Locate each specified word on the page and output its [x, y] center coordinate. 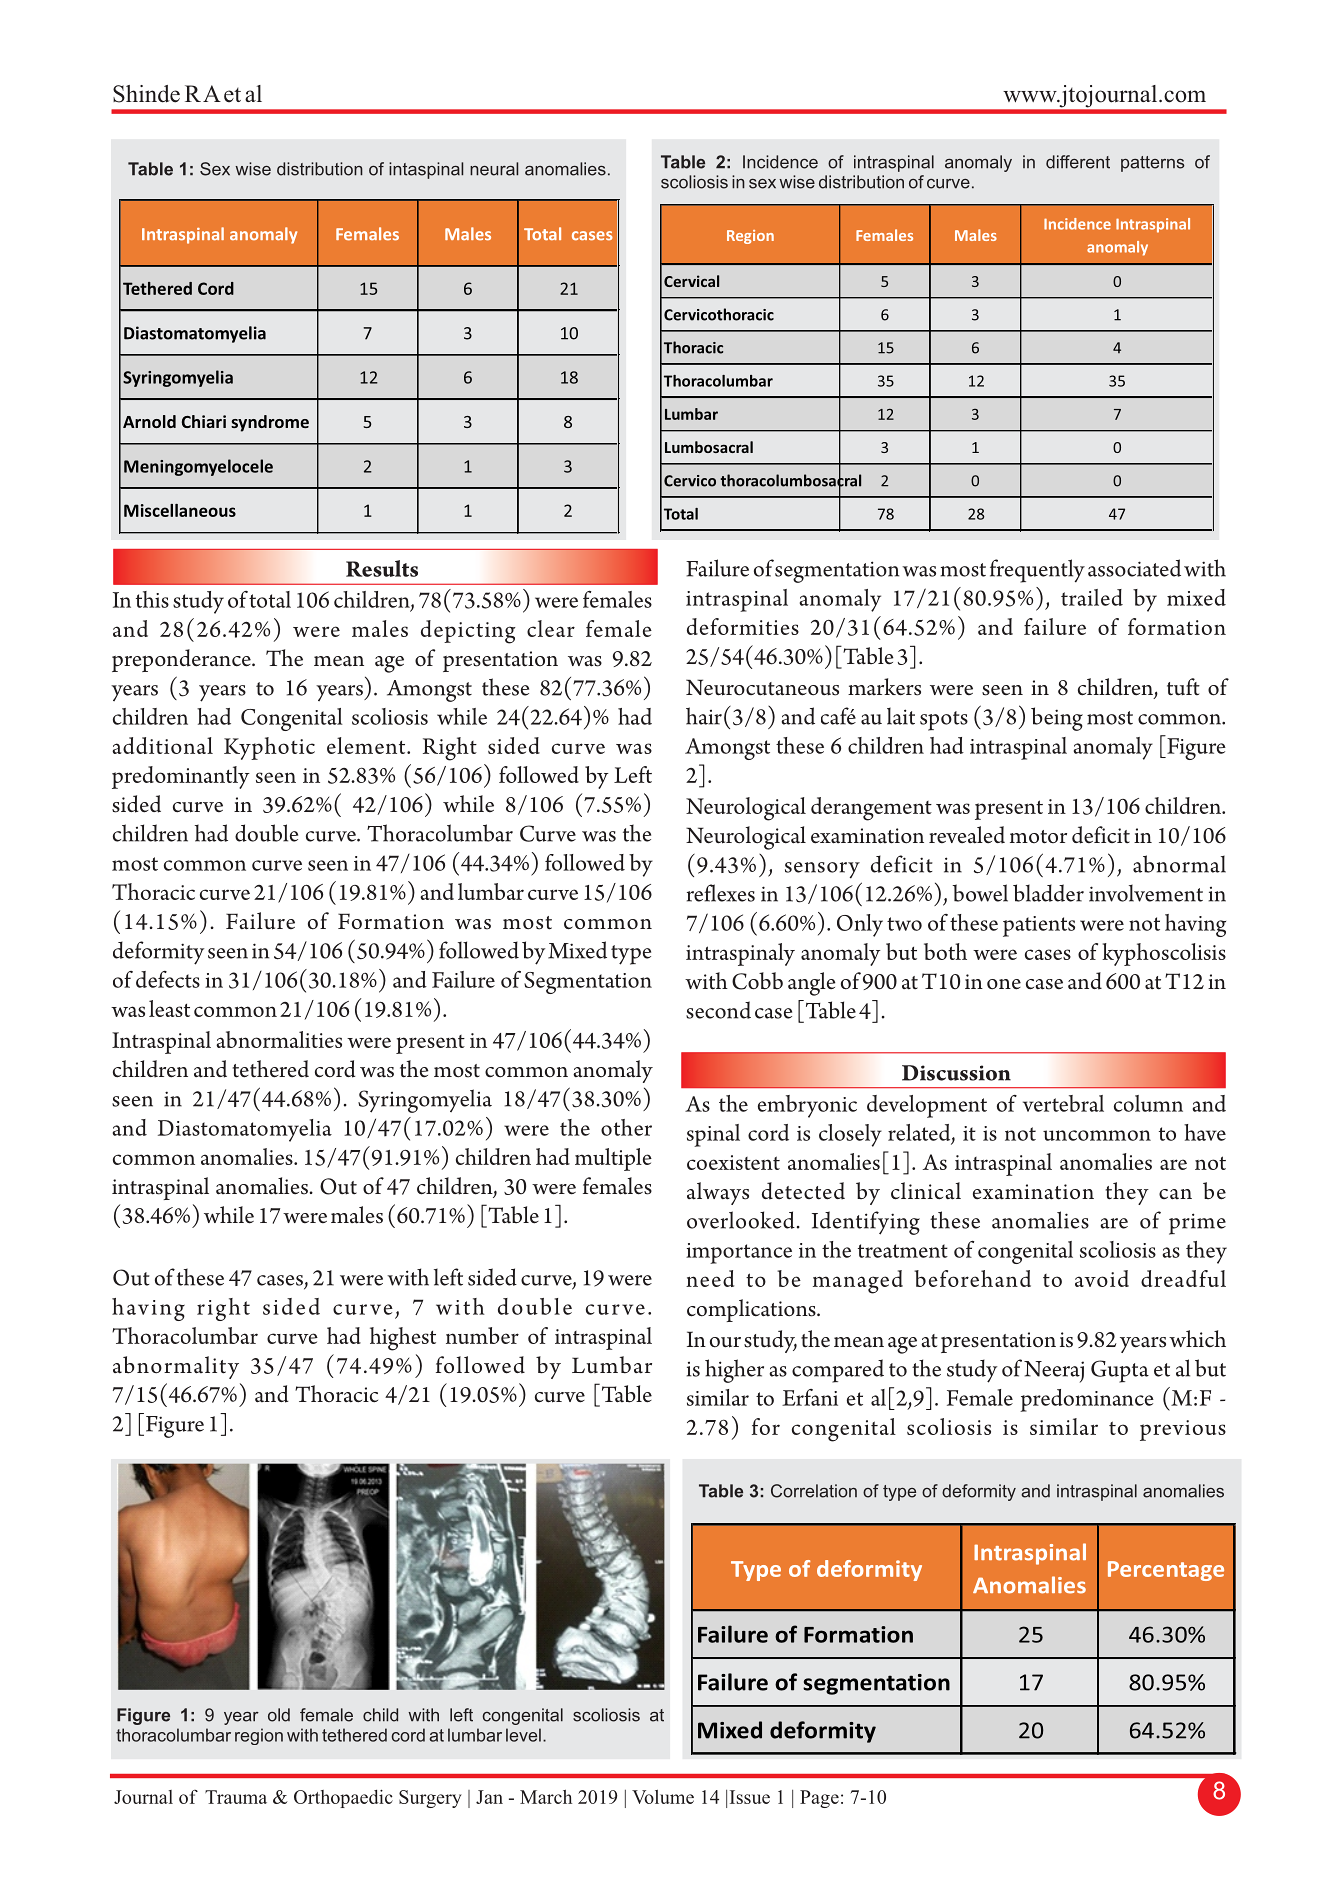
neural [494, 169]
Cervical [691, 281]
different [1078, 162]
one [1004, 984]
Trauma [236, 1797]
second [718, 1010]
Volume [663, 1797]
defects [168, 979]
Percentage [1166, 1571]
